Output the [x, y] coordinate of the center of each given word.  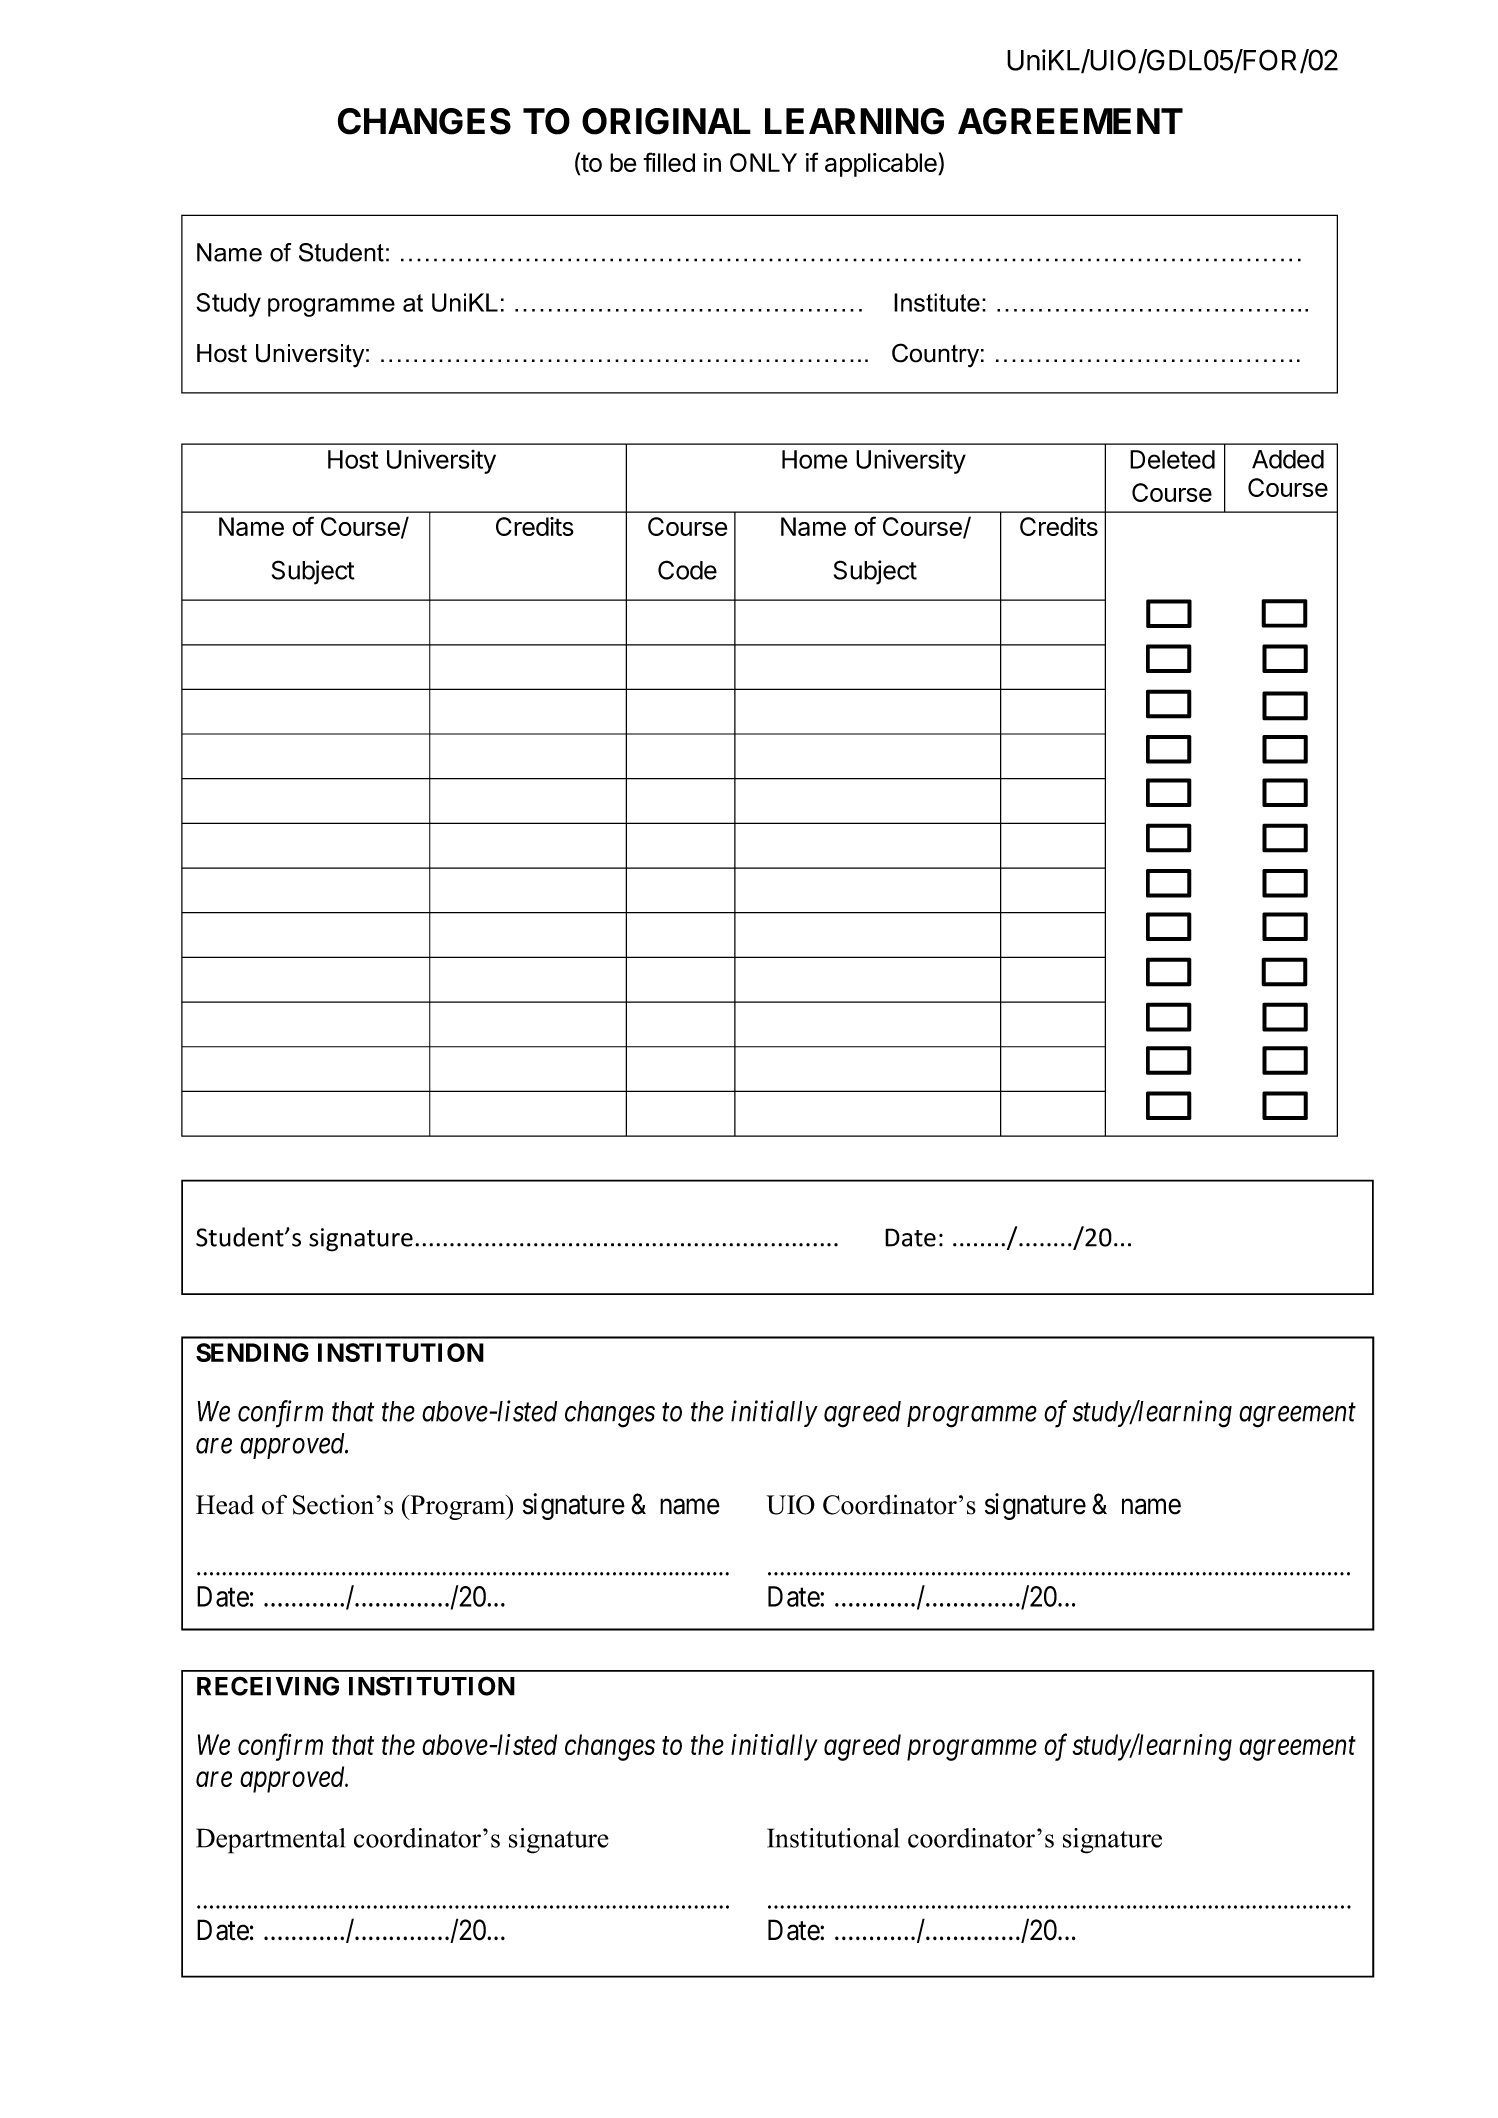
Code [687, 570]
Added [1288, 459]
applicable [882, 165]
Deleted [1172, 459]
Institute [937, 302]
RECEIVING [268, 1686]
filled [669, 162]
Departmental [270, 1841]
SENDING [252, 1352]
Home [815, 459]
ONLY [763, 162]
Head [225, 1505]
